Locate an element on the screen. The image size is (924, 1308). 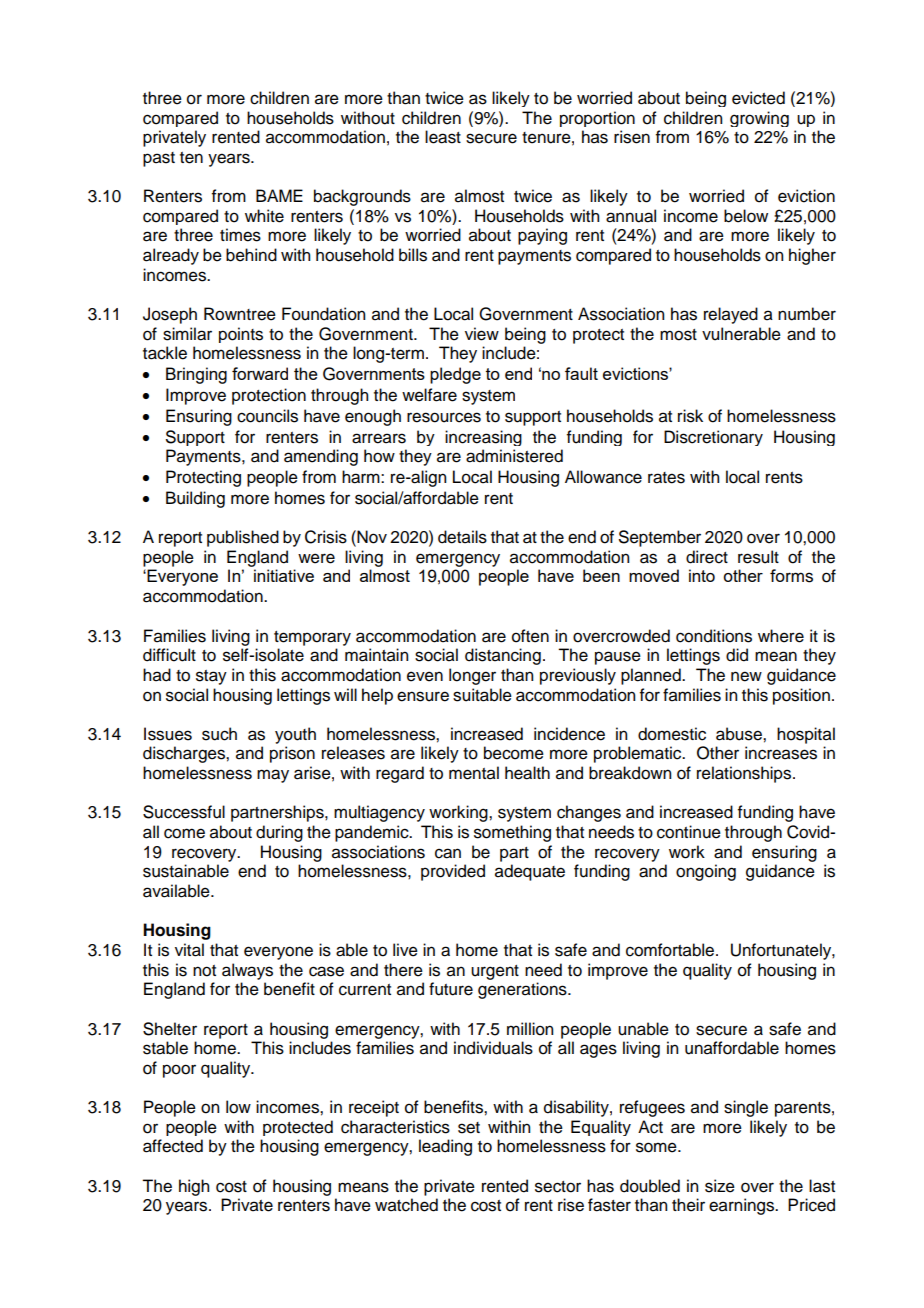
least is located at coordinates (443, 137).
